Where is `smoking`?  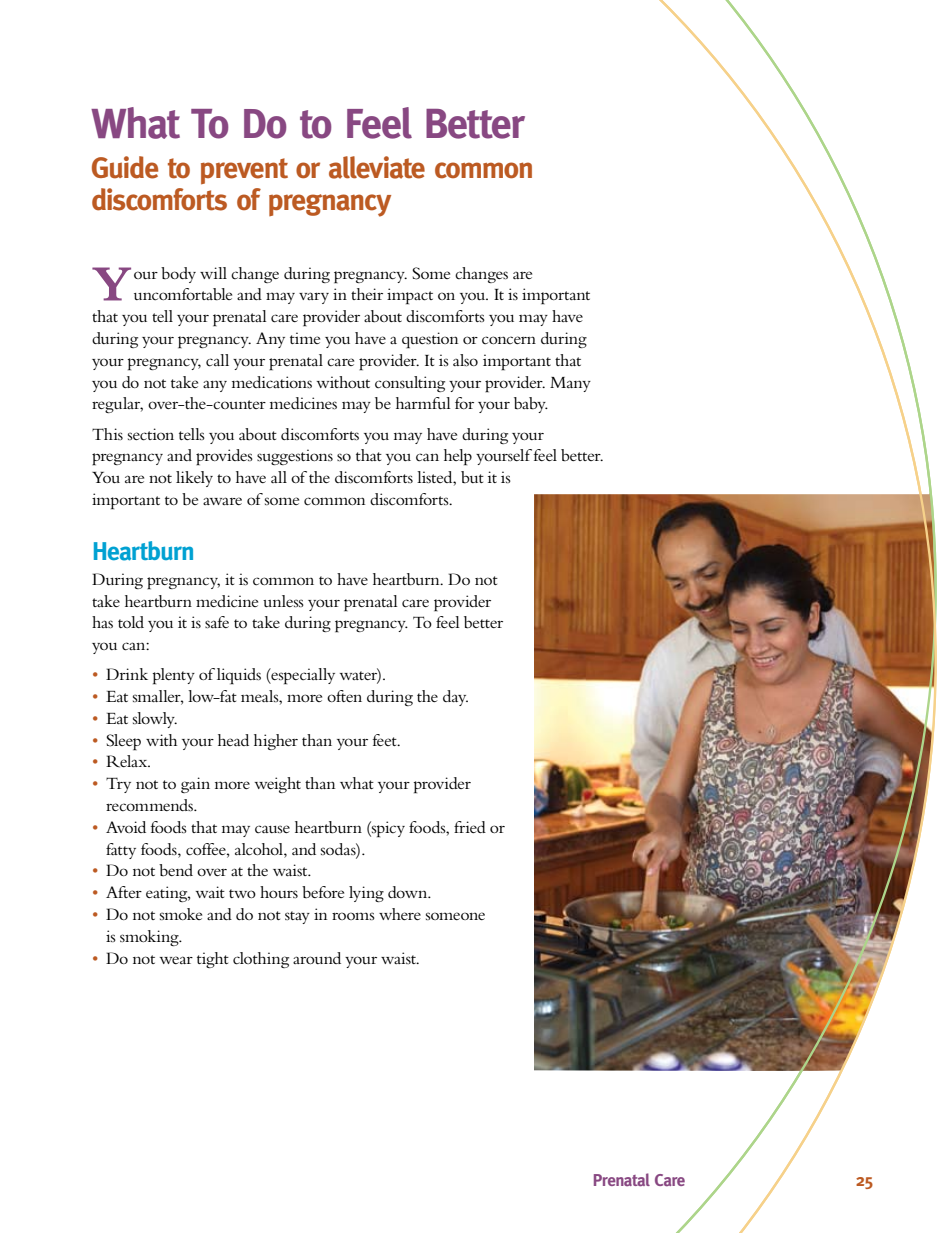 smoking is located at coordinates (150, 938).
